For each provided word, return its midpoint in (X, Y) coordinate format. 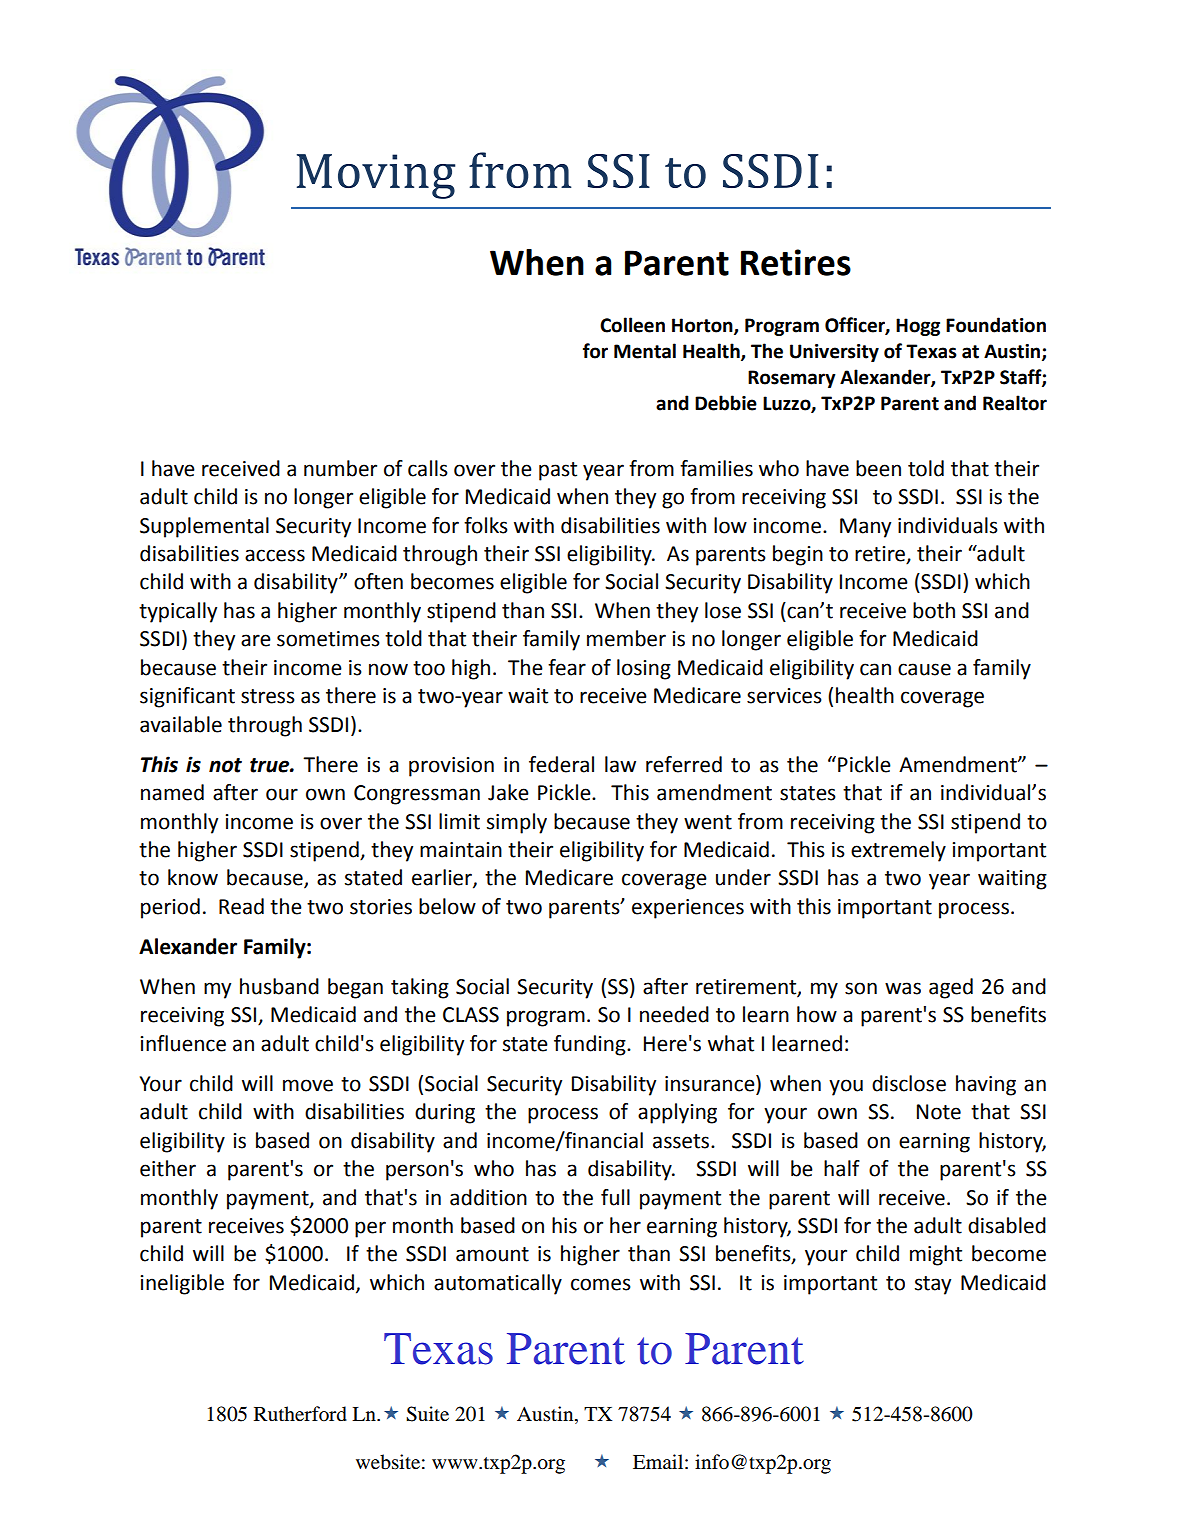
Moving (376, 176)
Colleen (632, 325)
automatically (498, 1284)
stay (933, 1285)
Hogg (918, 327)
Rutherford (300, 1414)
